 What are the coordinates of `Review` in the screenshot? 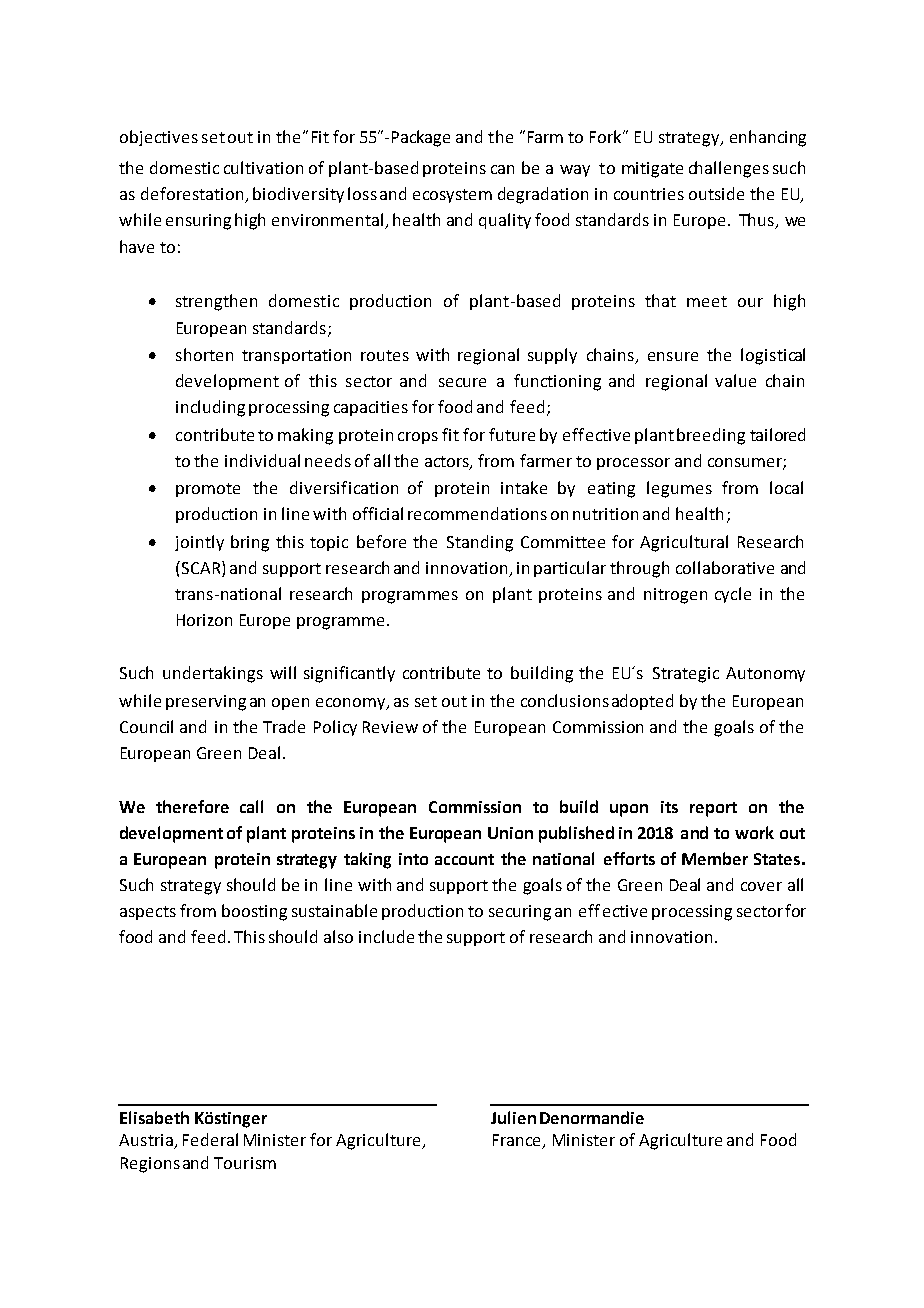 It's located at (390, 727).
